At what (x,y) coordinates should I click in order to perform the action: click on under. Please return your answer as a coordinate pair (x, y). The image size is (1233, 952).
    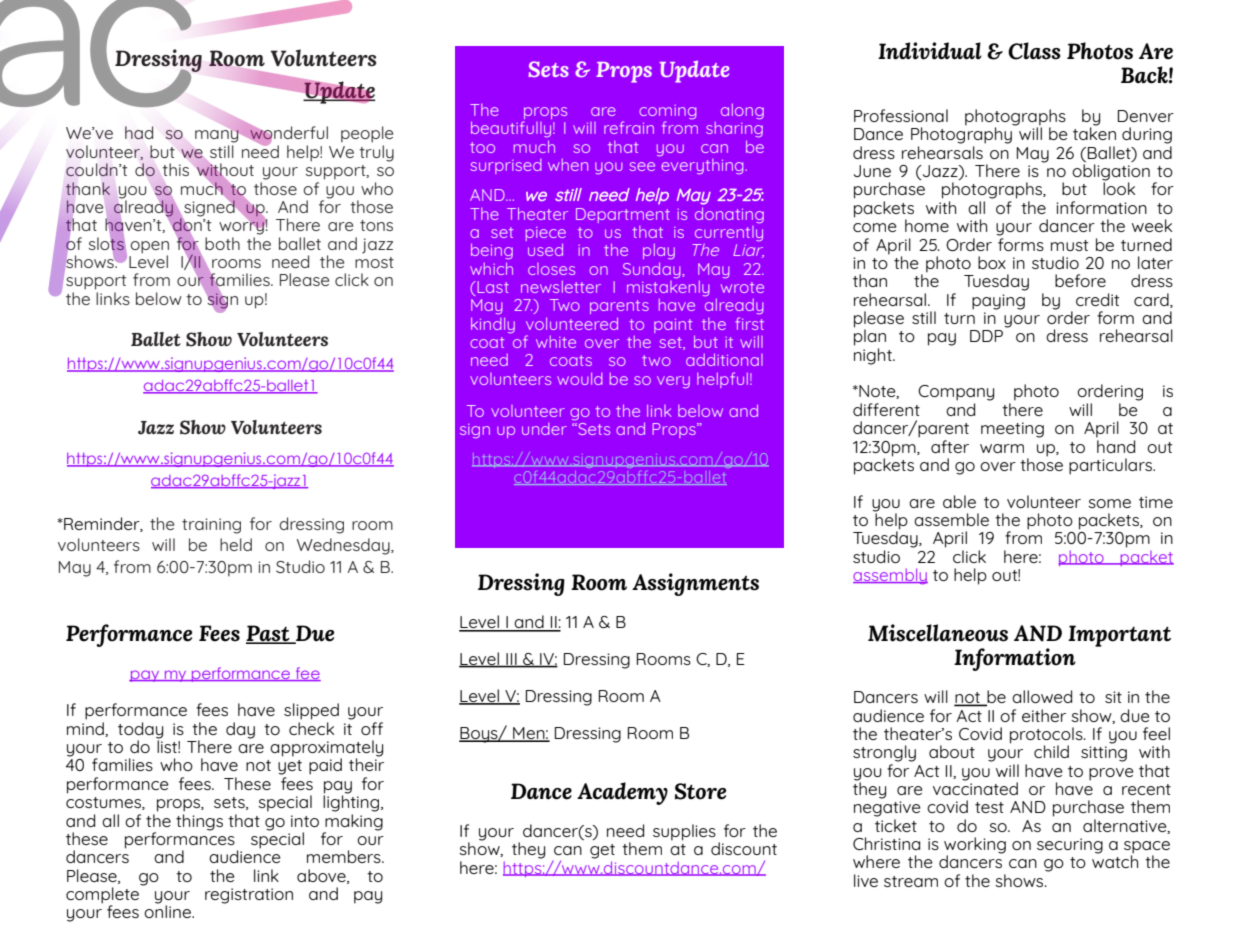
    Looking at the image, I should click on (544, 429).
